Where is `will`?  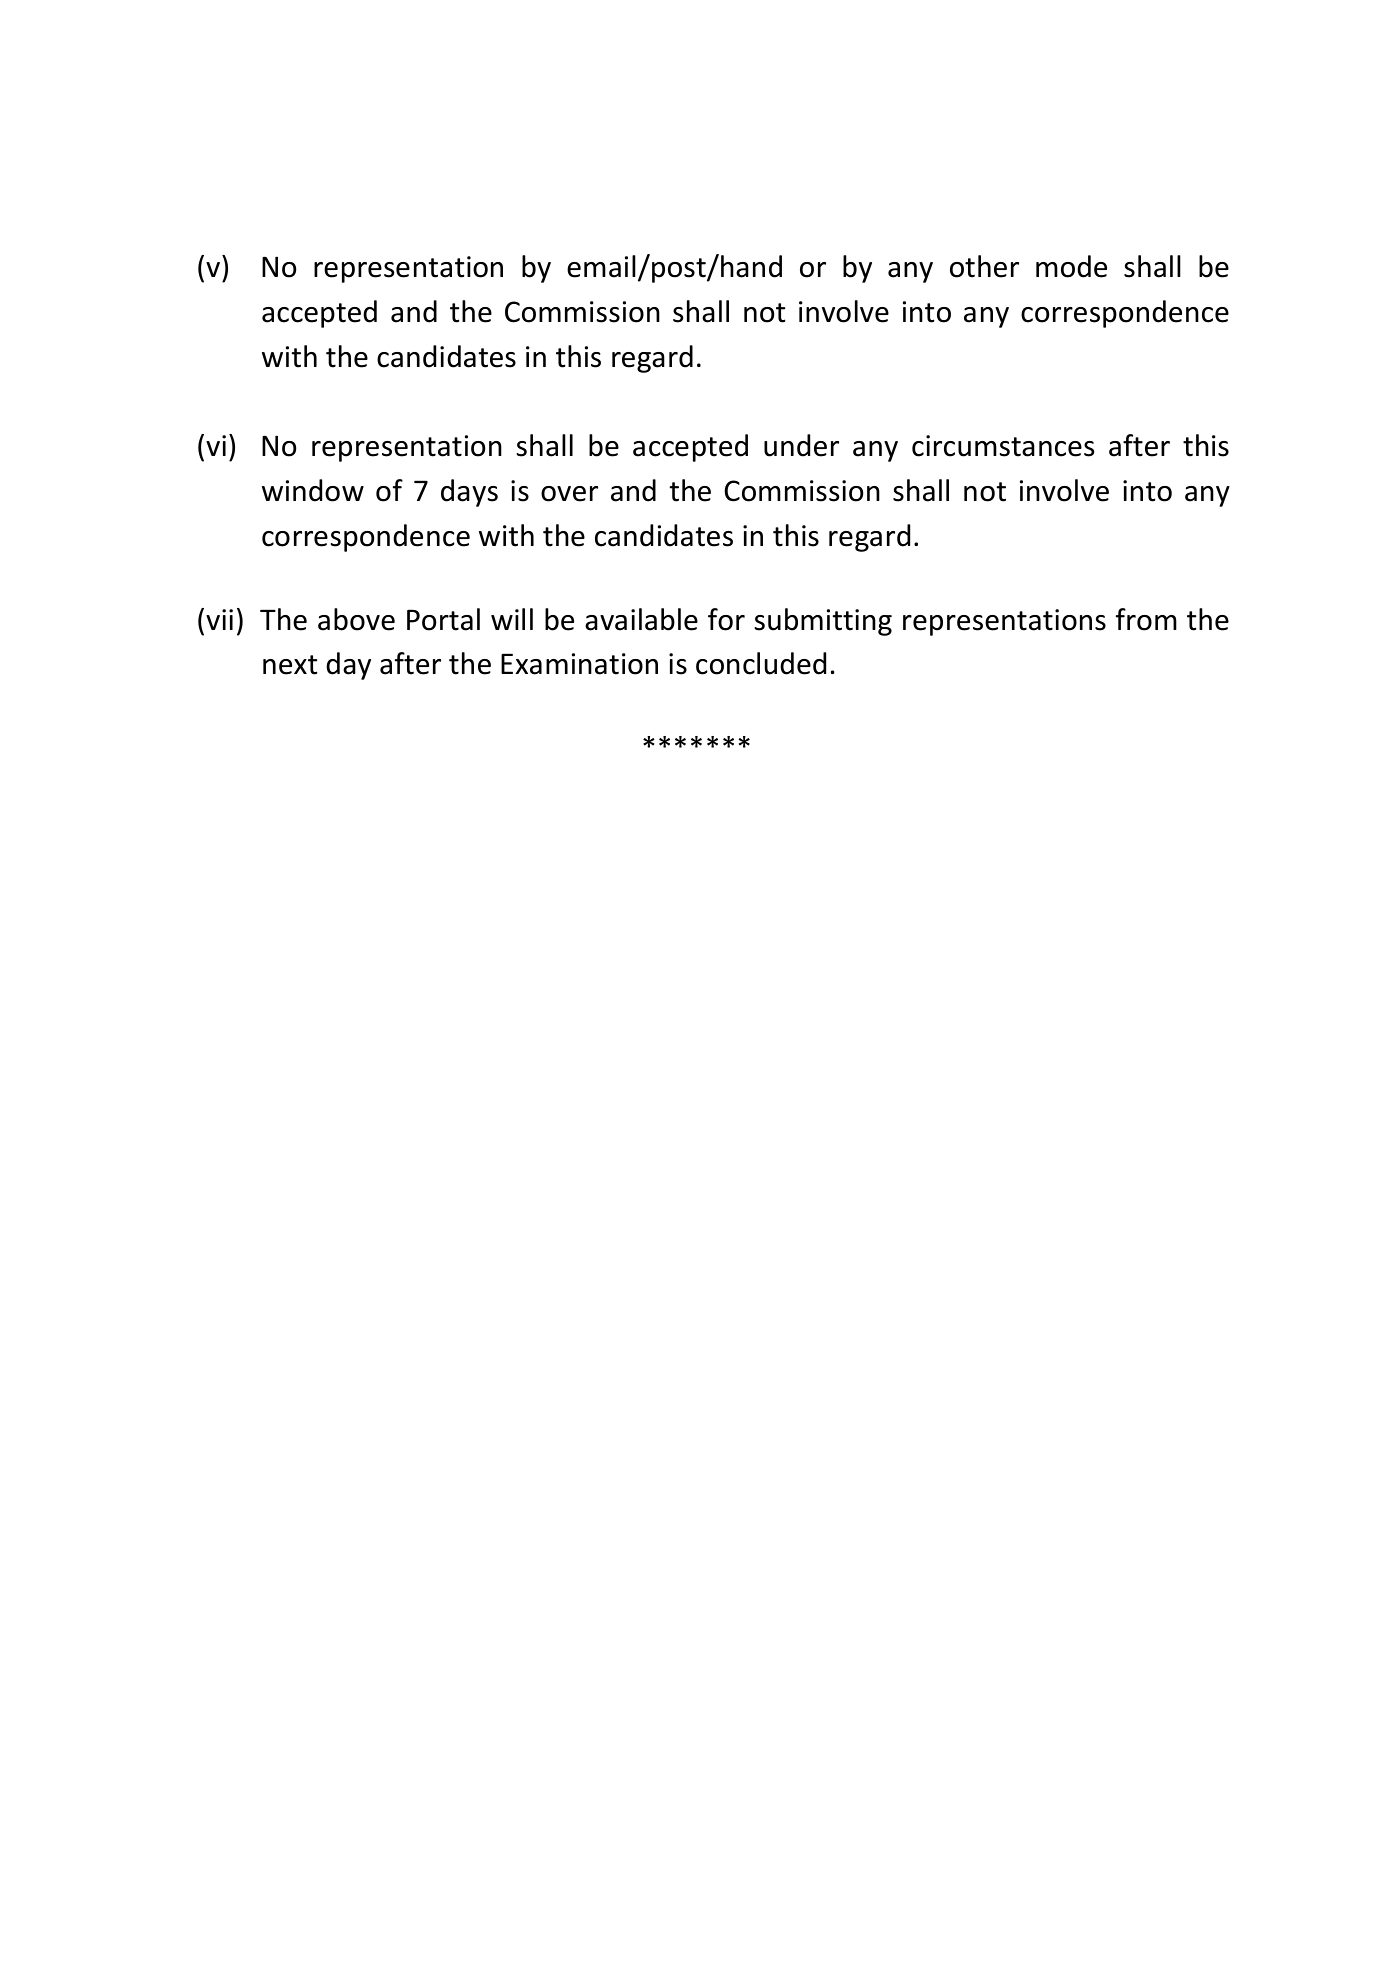
will is located at coordinates (512, 619).
